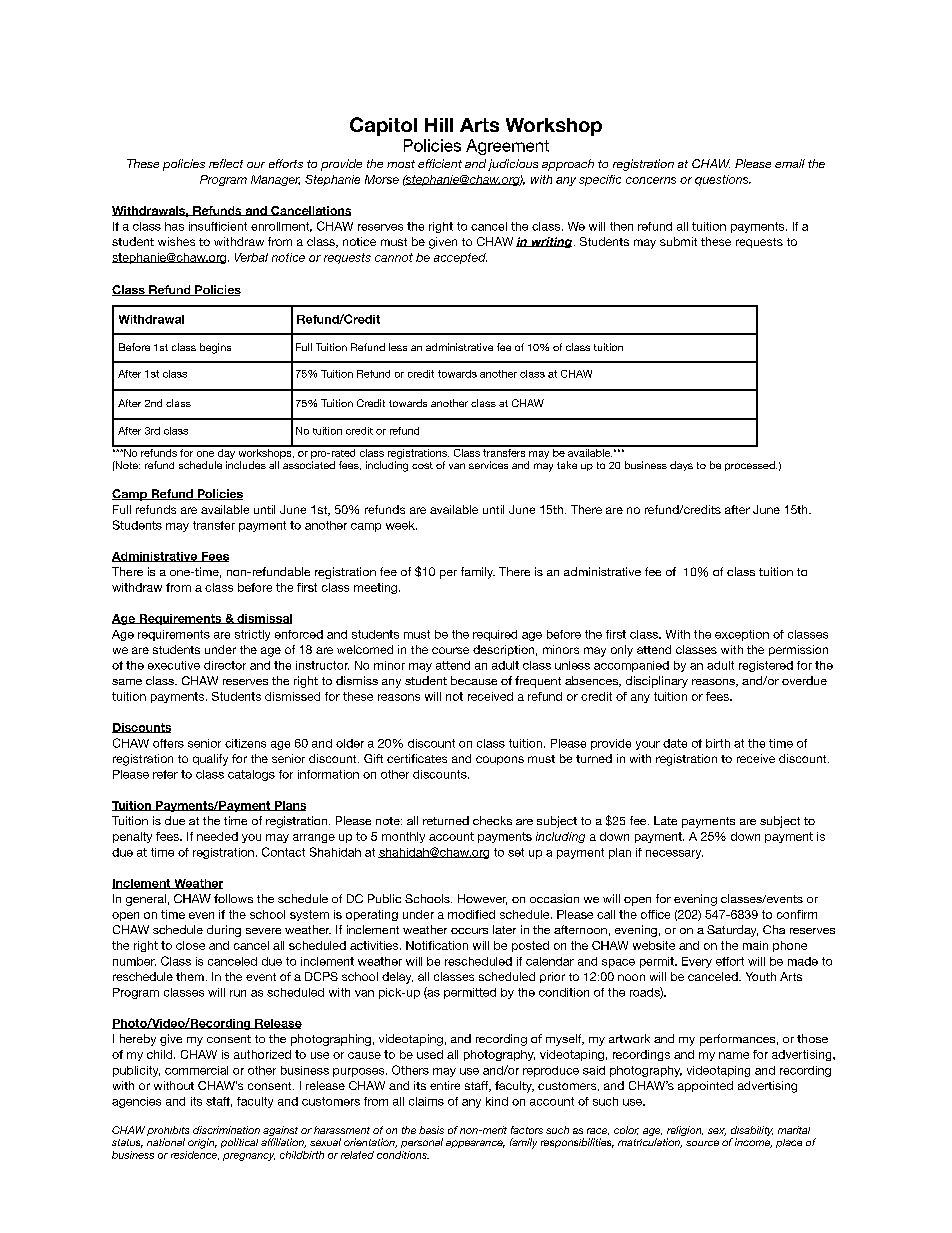 This image has width=952, height=1233. What do you see at coordinates (450, 650) in the image?
I see `course` at bounding box center [450, 650].
